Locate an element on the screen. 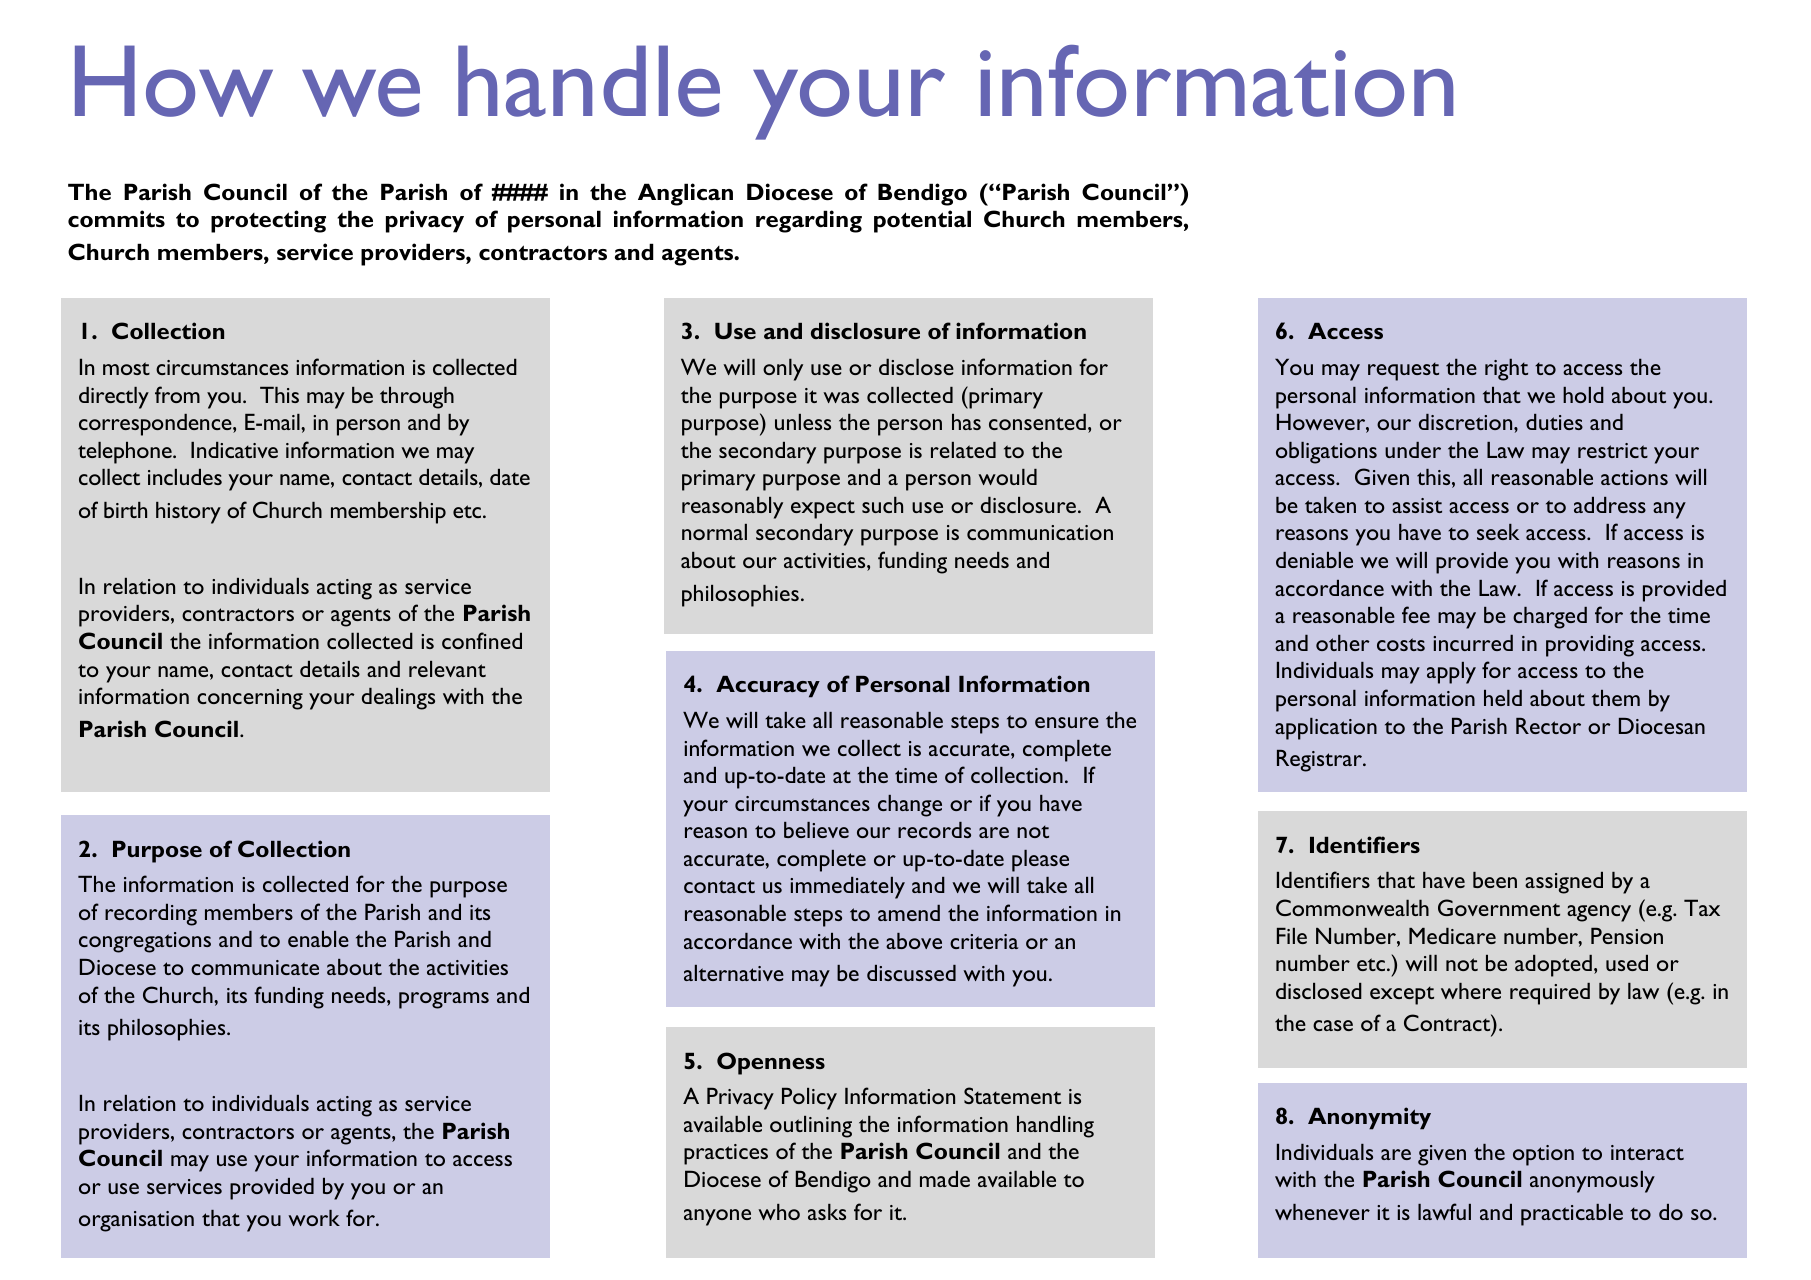  only is located at coordinates (783, 369).
